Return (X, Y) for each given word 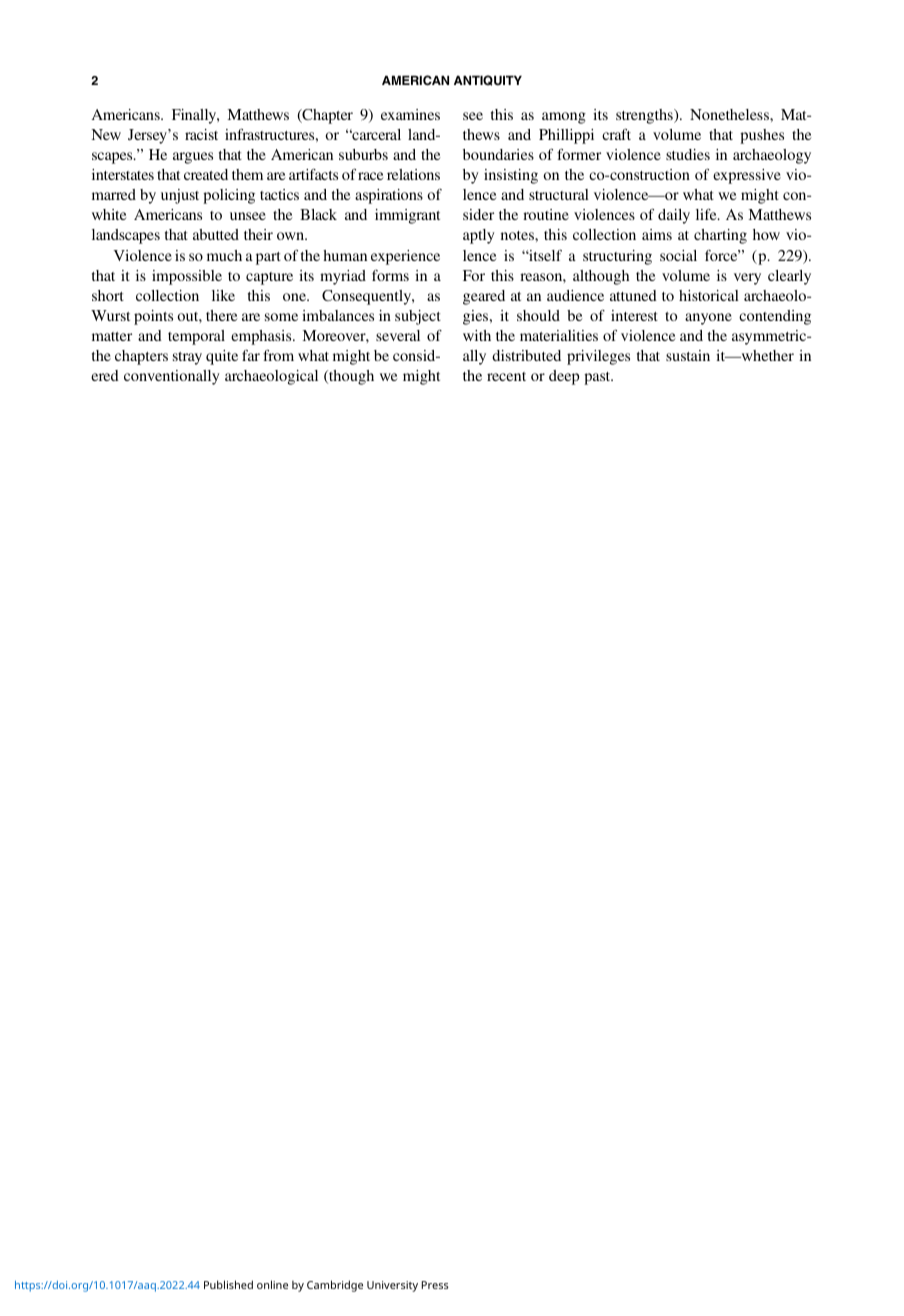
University (392, 1286)
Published (228, 1284)
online (272, 1284)
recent (506, 376)
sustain (688, 355)
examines (410, 114)
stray (187, 358)
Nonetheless (730, 114)
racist (201, 134)
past (598, 378)
